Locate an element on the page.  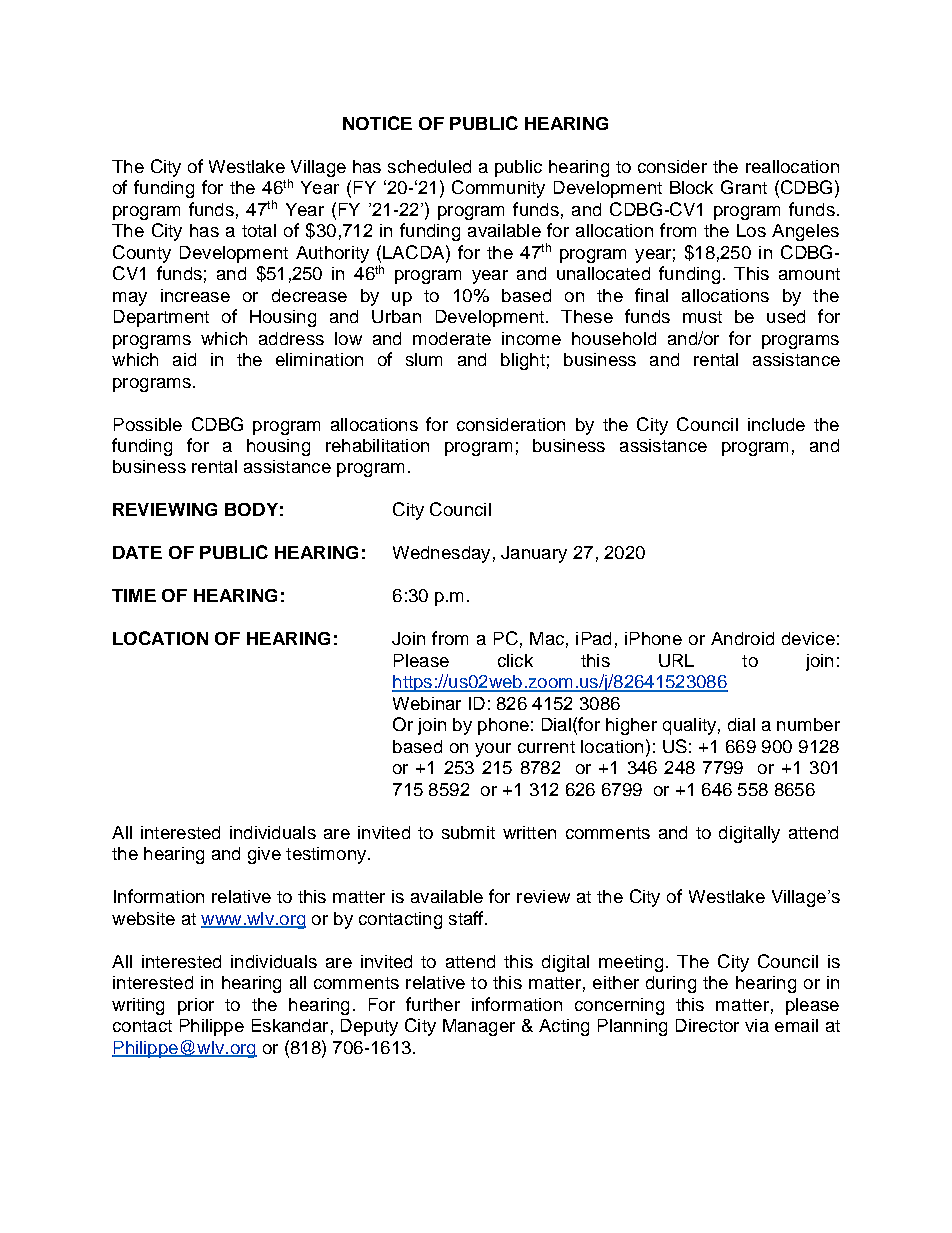
moderate is located at coordinates (452, 338).
